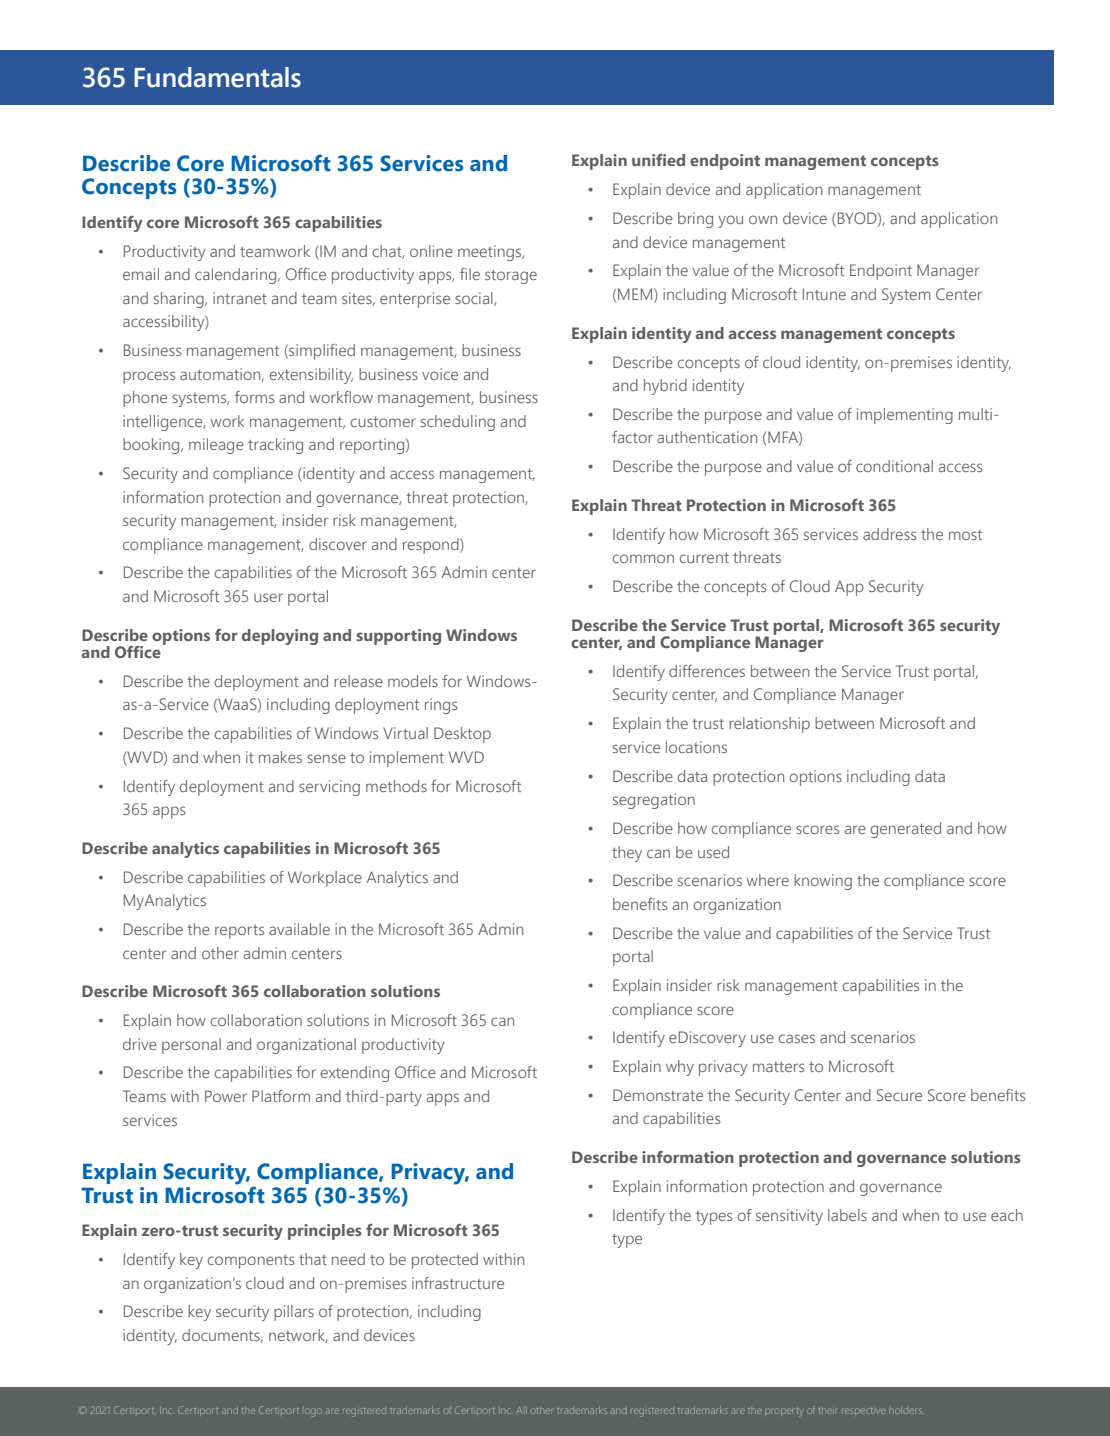 The width and height of the document is (1110, 1436). What do you see at coordinates (313, 1412) in the document?
I see `logo` at bounding box center [313, 1412].
